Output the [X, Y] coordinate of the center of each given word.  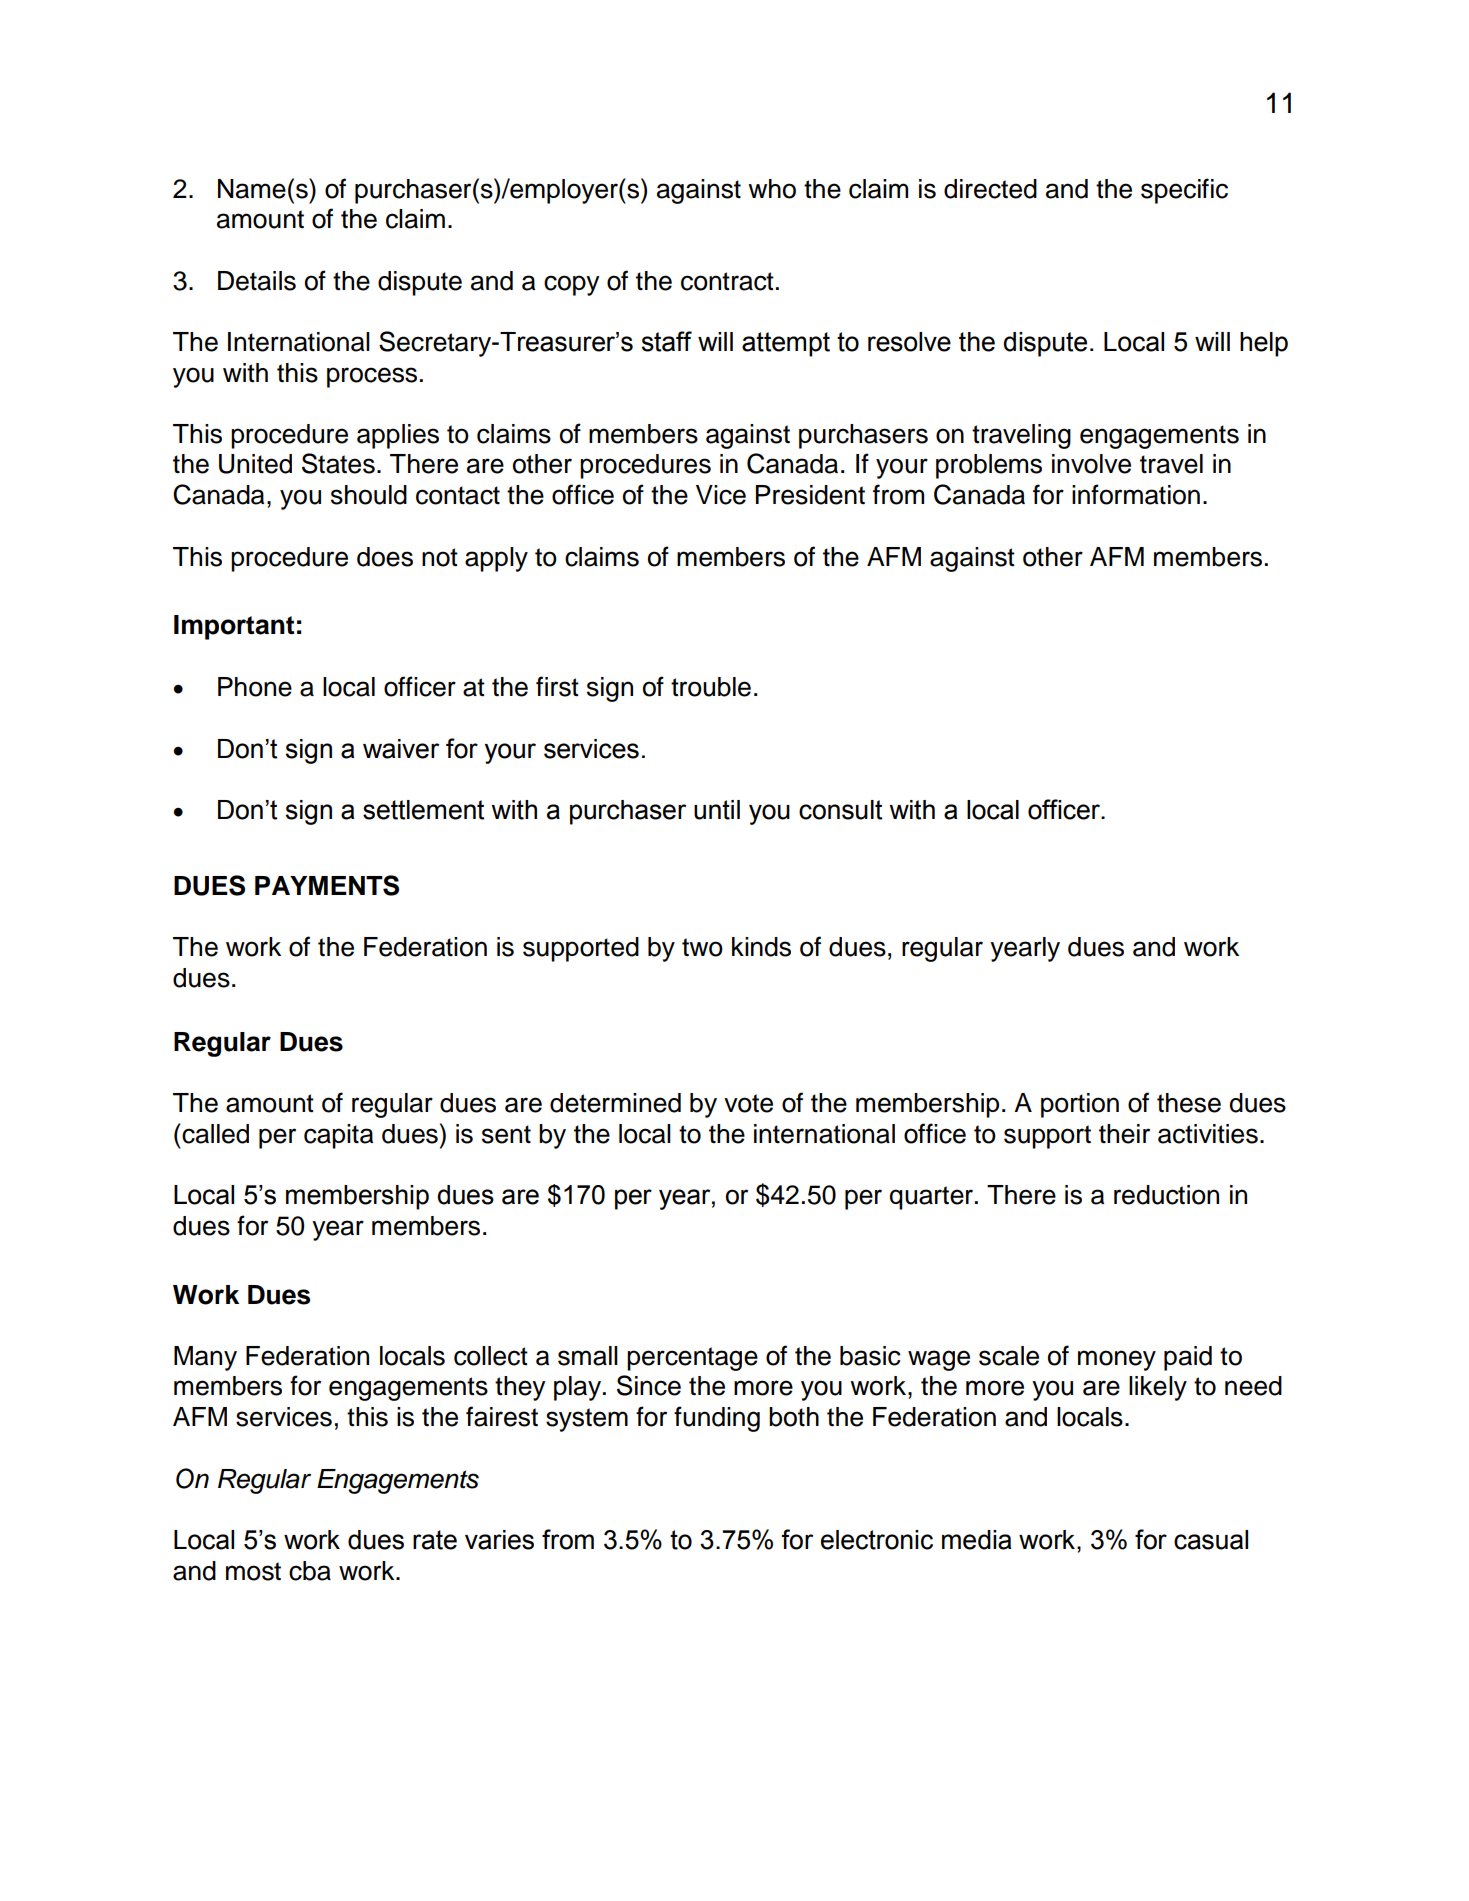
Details [257, 281]
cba [310, 1571]
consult [840, 810]
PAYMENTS [327, 885]
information [1136, 494]
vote [748, 1103]
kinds [761, 947]
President [810, 495]
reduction [1166, 1195]
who [772, 189]
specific [1184, 191]
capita [338, 1136]
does [385, 557]
